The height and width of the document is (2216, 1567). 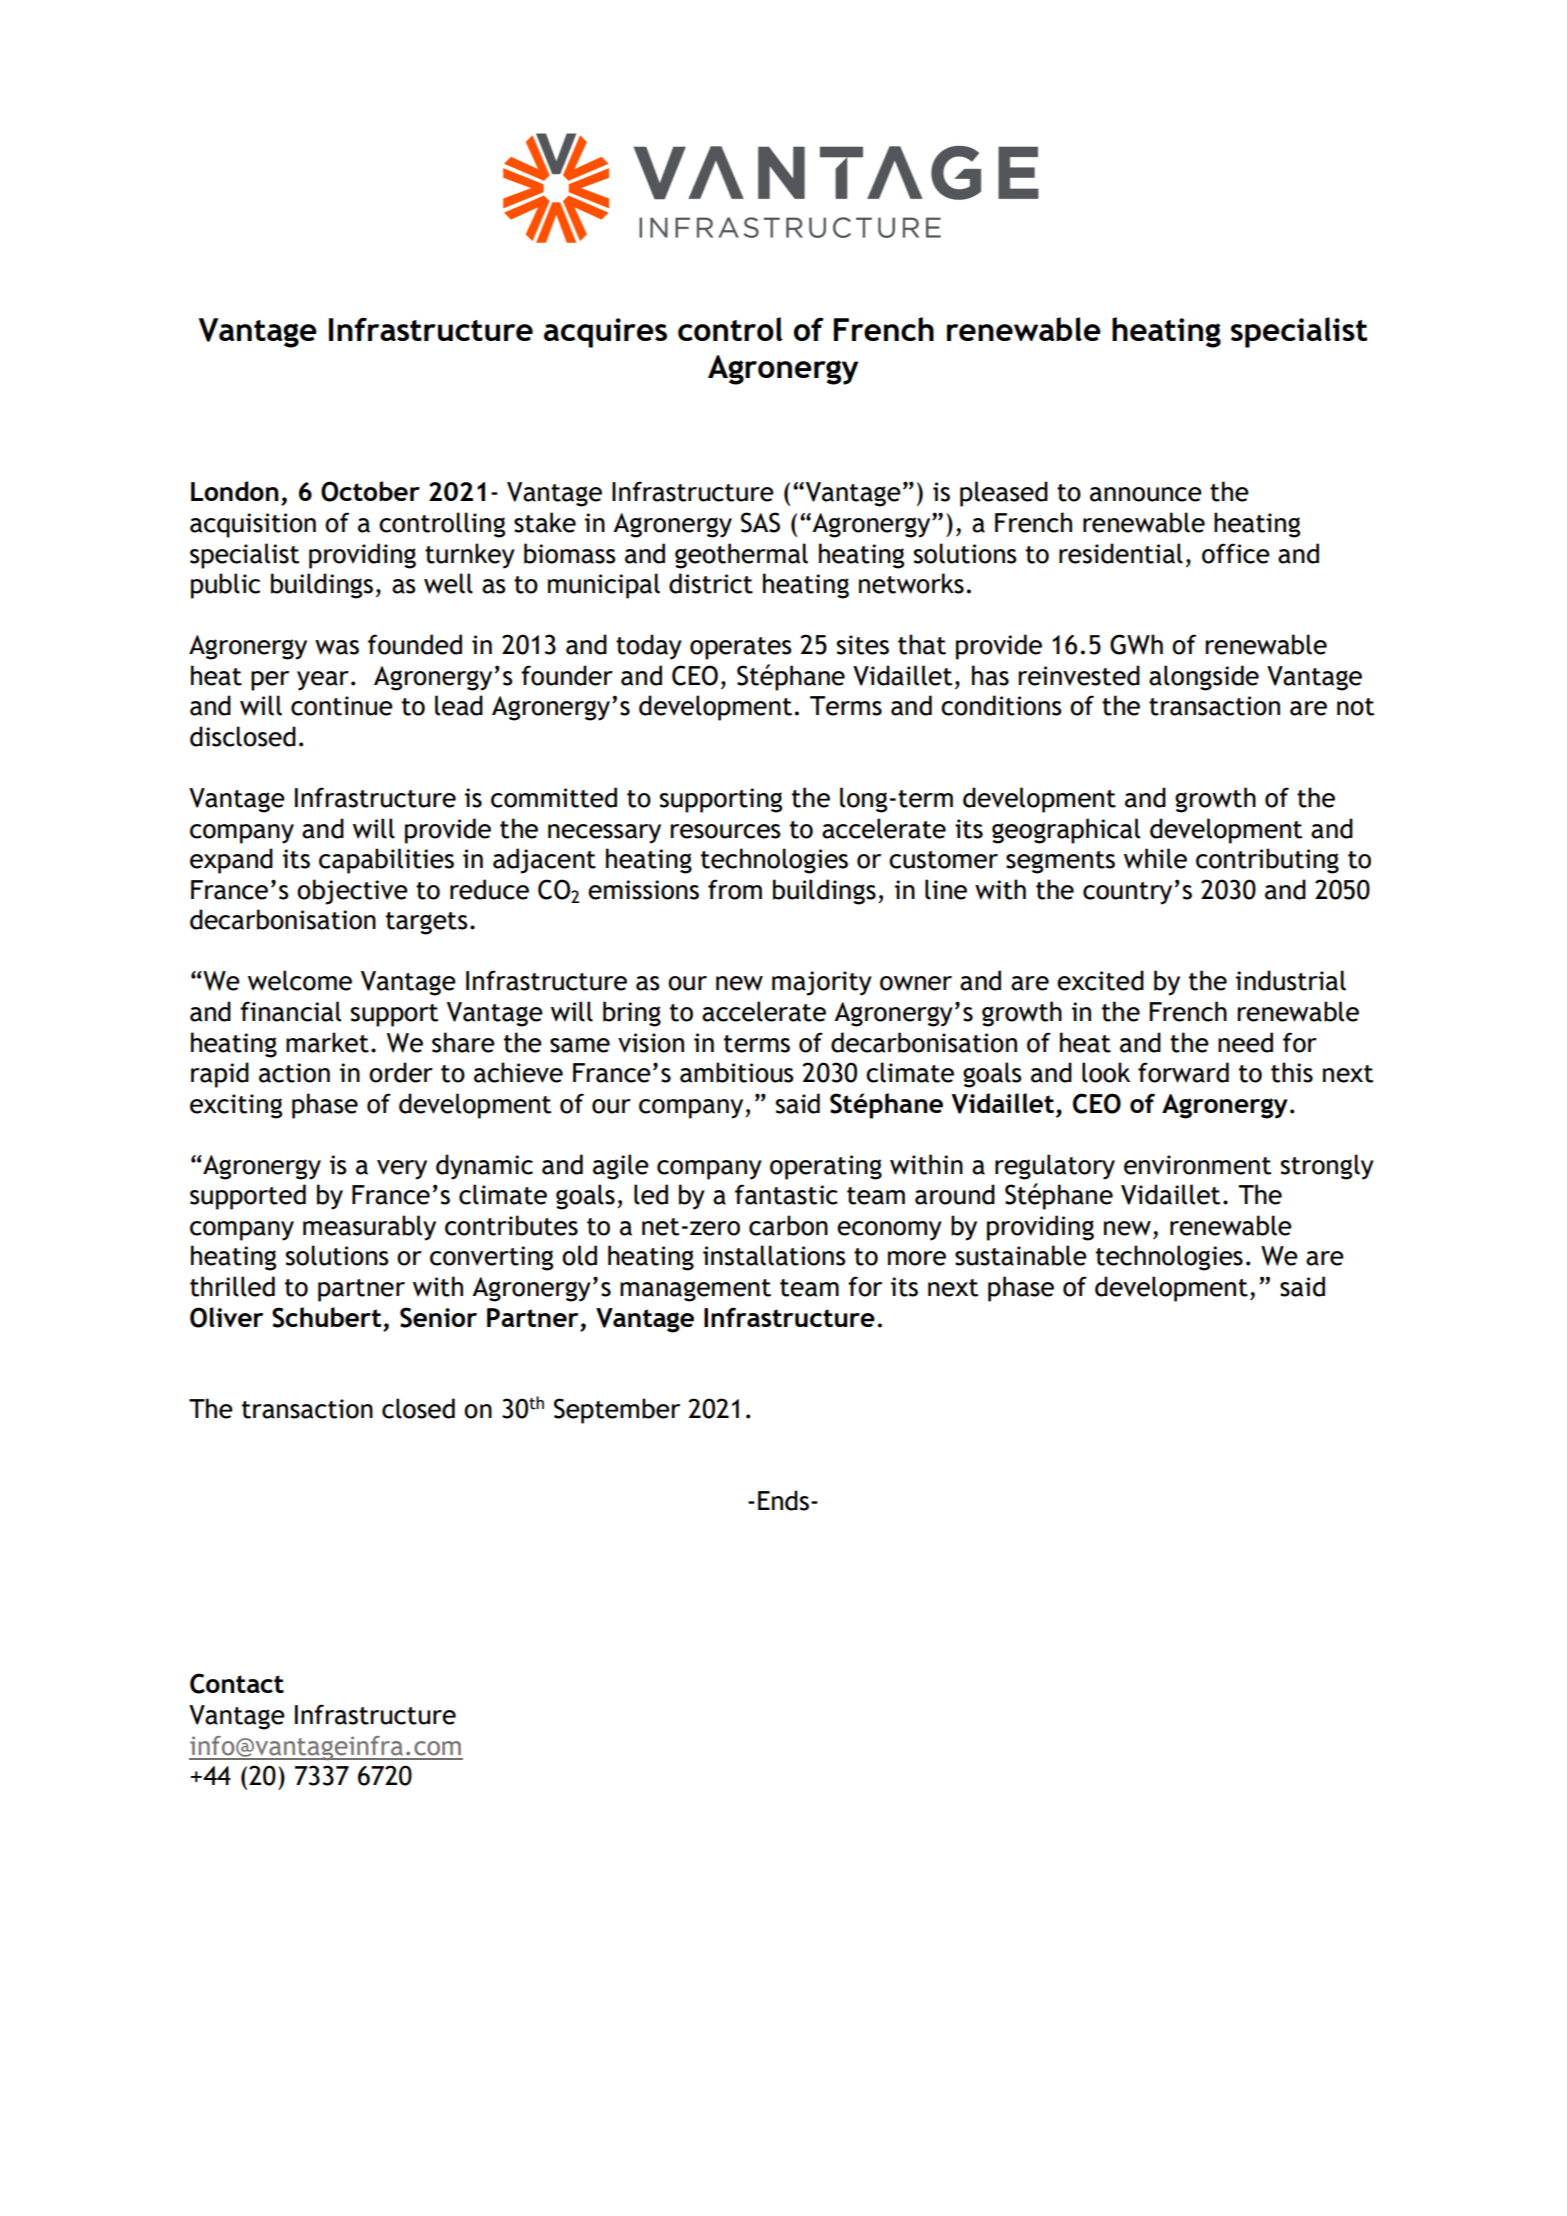 What do you see at coordinates (617, 1411) in the document?
I see `September` at bounding box center [617, 1411].
